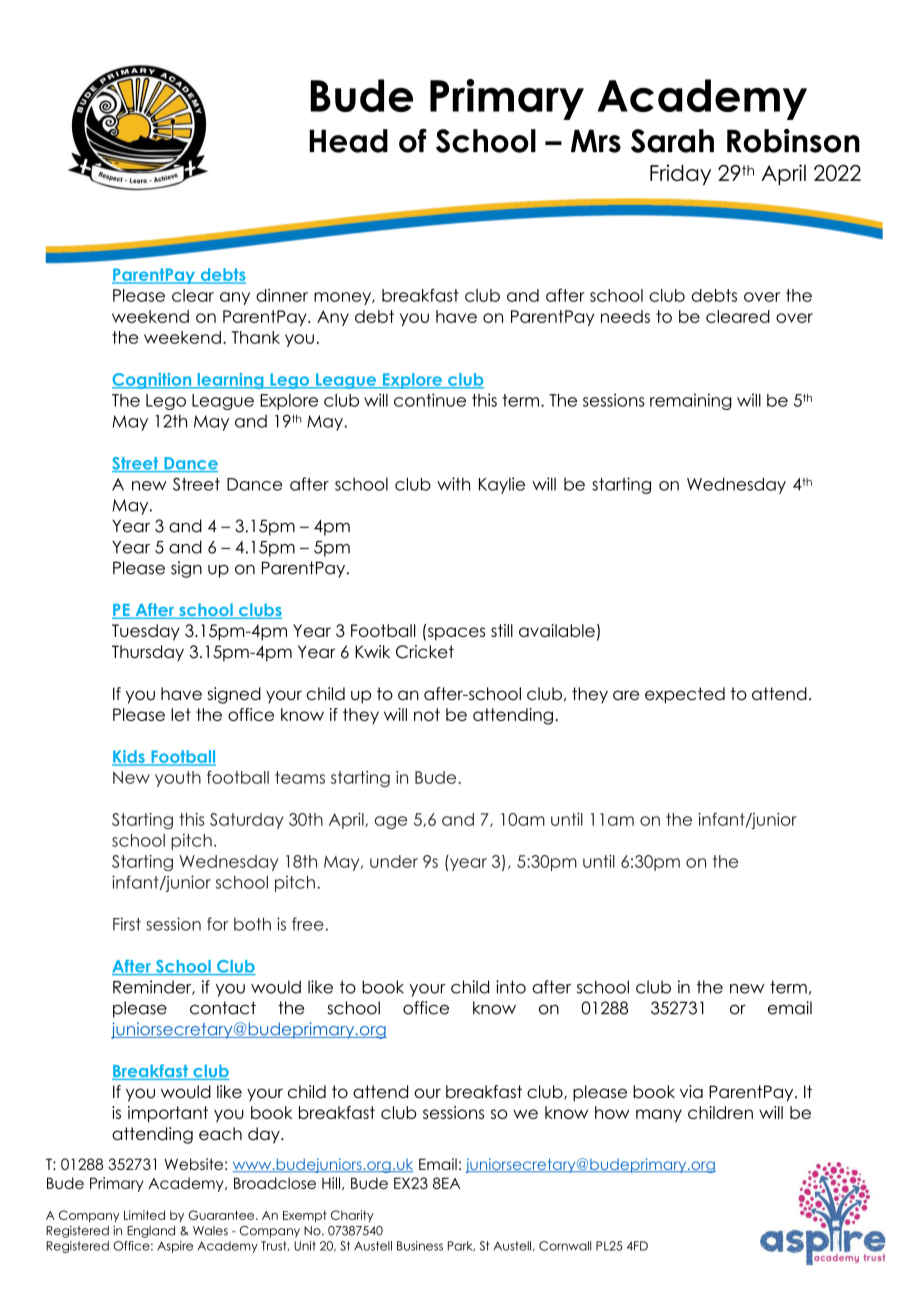 This document has width=924, height=1308. Describe the element at coordinates (394, 861) in the document. I see `under` at that location.
